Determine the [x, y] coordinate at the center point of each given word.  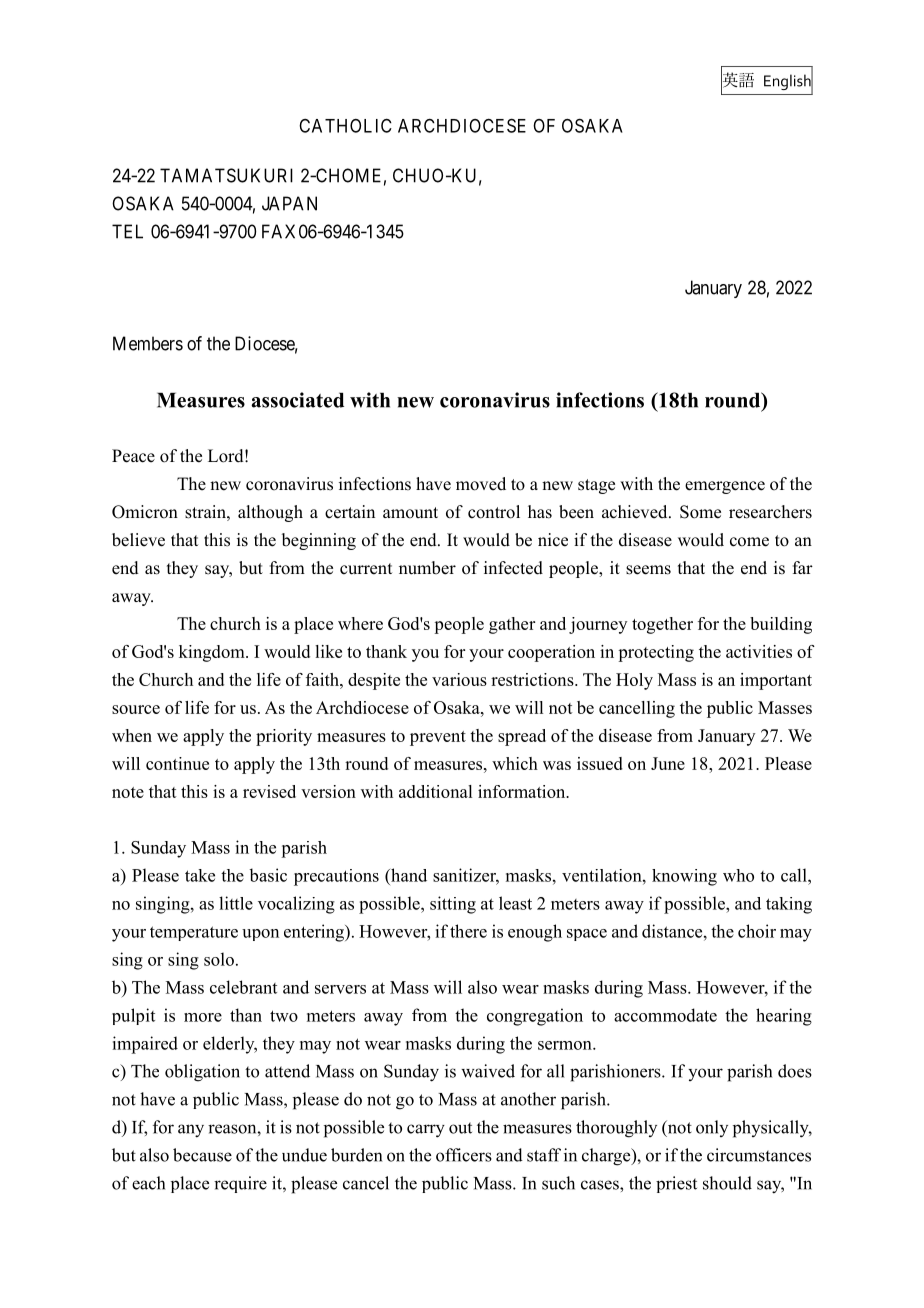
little [236, 903]
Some [700, 512]
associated [297, 400]
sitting [453, 905]
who [738, 875]
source [136, 709]
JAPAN [289, 203]
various [459, 679]
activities [759, 651]
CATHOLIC [345, 125]
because [202, 1155]
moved [481, 484]
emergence [725, 487]
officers [464, 1155]
